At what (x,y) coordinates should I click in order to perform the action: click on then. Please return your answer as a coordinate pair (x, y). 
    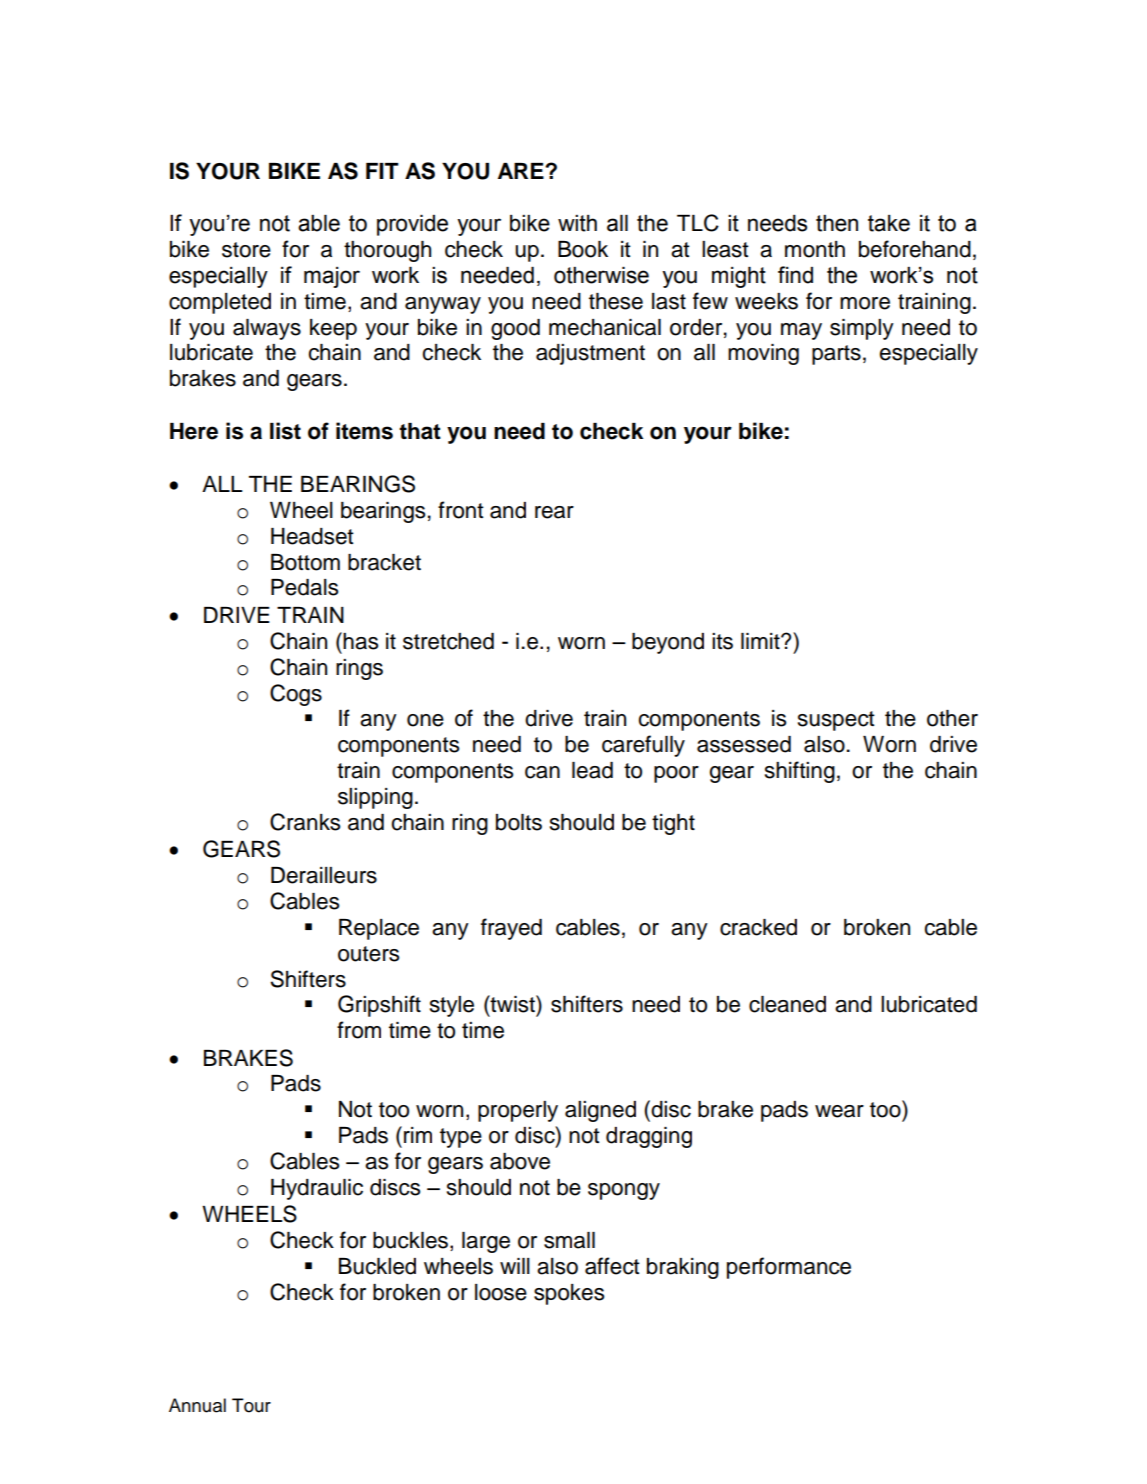
    Looking at the image, I should click on (837, 223).
